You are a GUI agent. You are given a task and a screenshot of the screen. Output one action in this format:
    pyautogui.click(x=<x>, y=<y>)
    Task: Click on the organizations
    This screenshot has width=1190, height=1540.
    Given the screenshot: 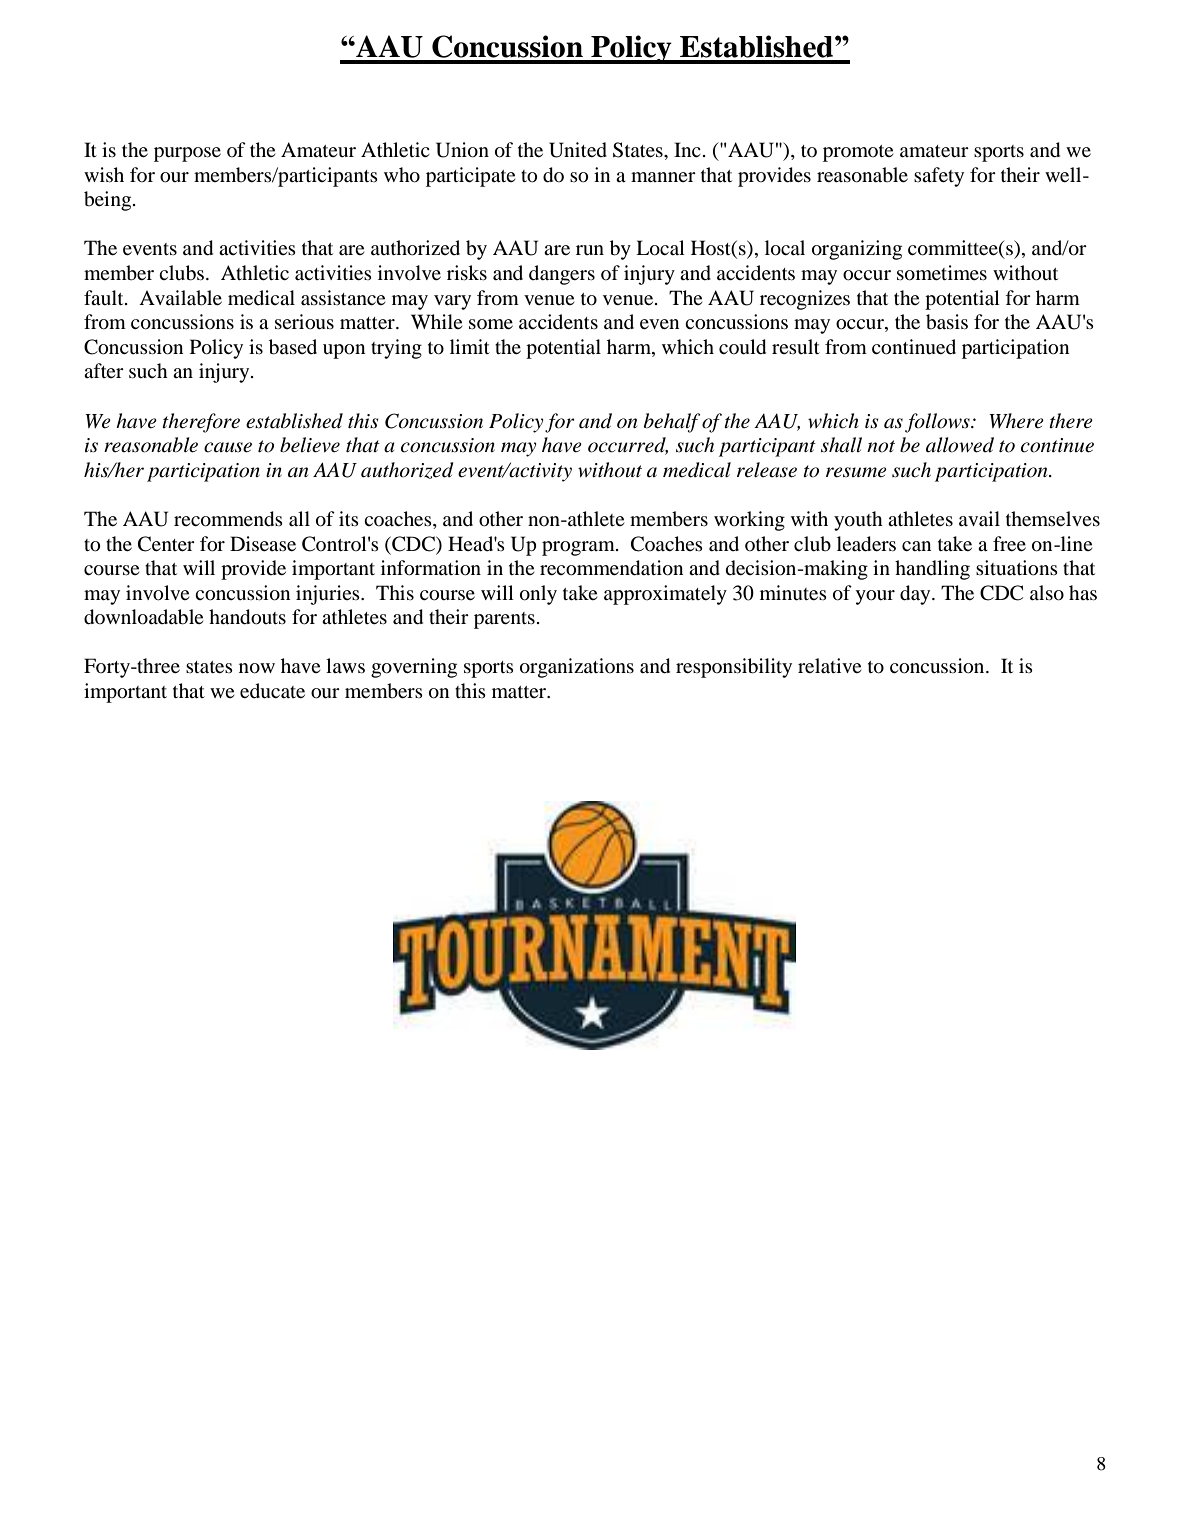 What is the action you would take?
    pyautogui.click(x=577, y=668)
